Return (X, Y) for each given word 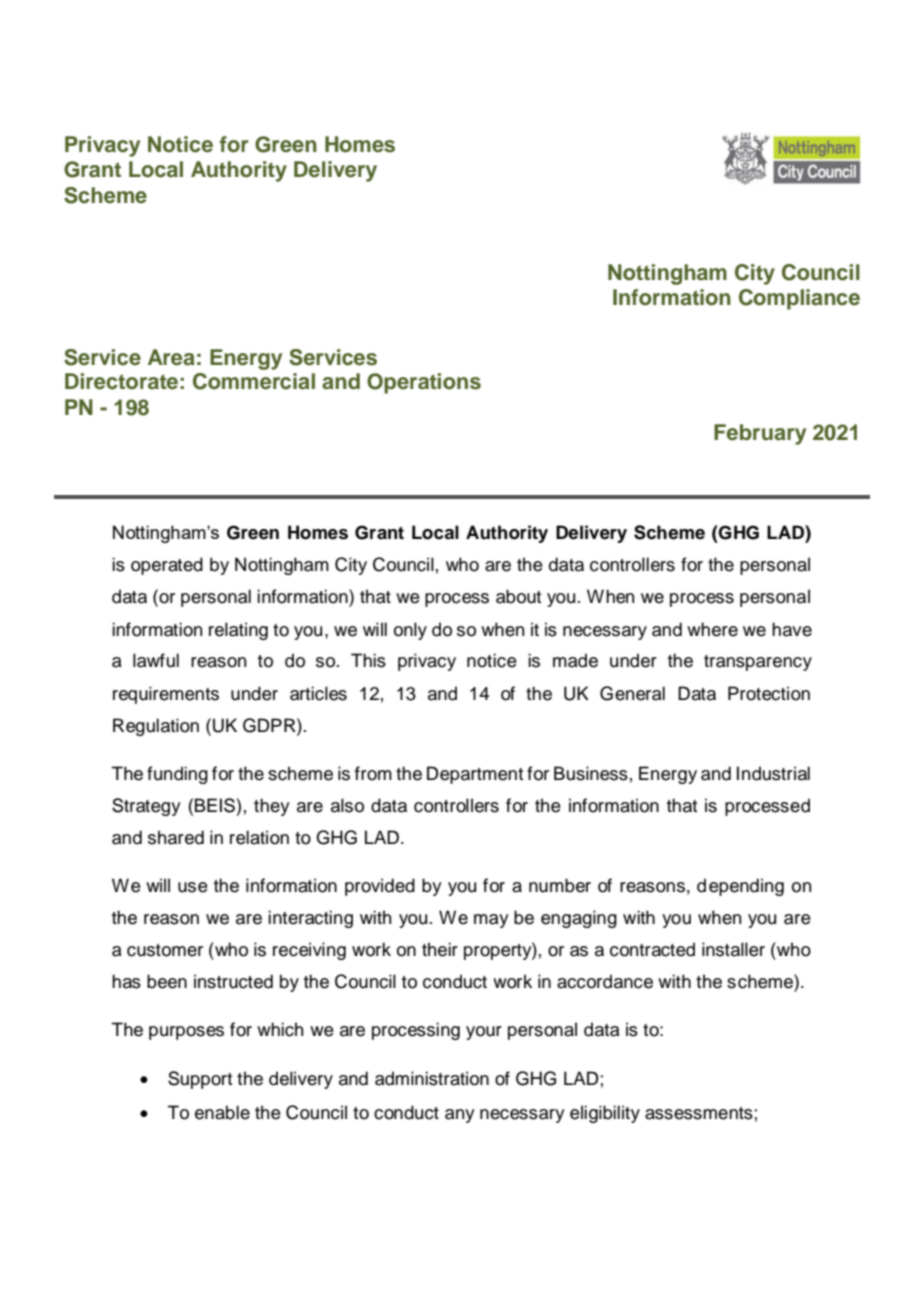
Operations (424, 383)
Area (171, 357)
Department (475, 775)
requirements (166, 695)
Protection (769, 693)
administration (432, 1078)
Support (200, 1080)
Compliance (799, 299)
